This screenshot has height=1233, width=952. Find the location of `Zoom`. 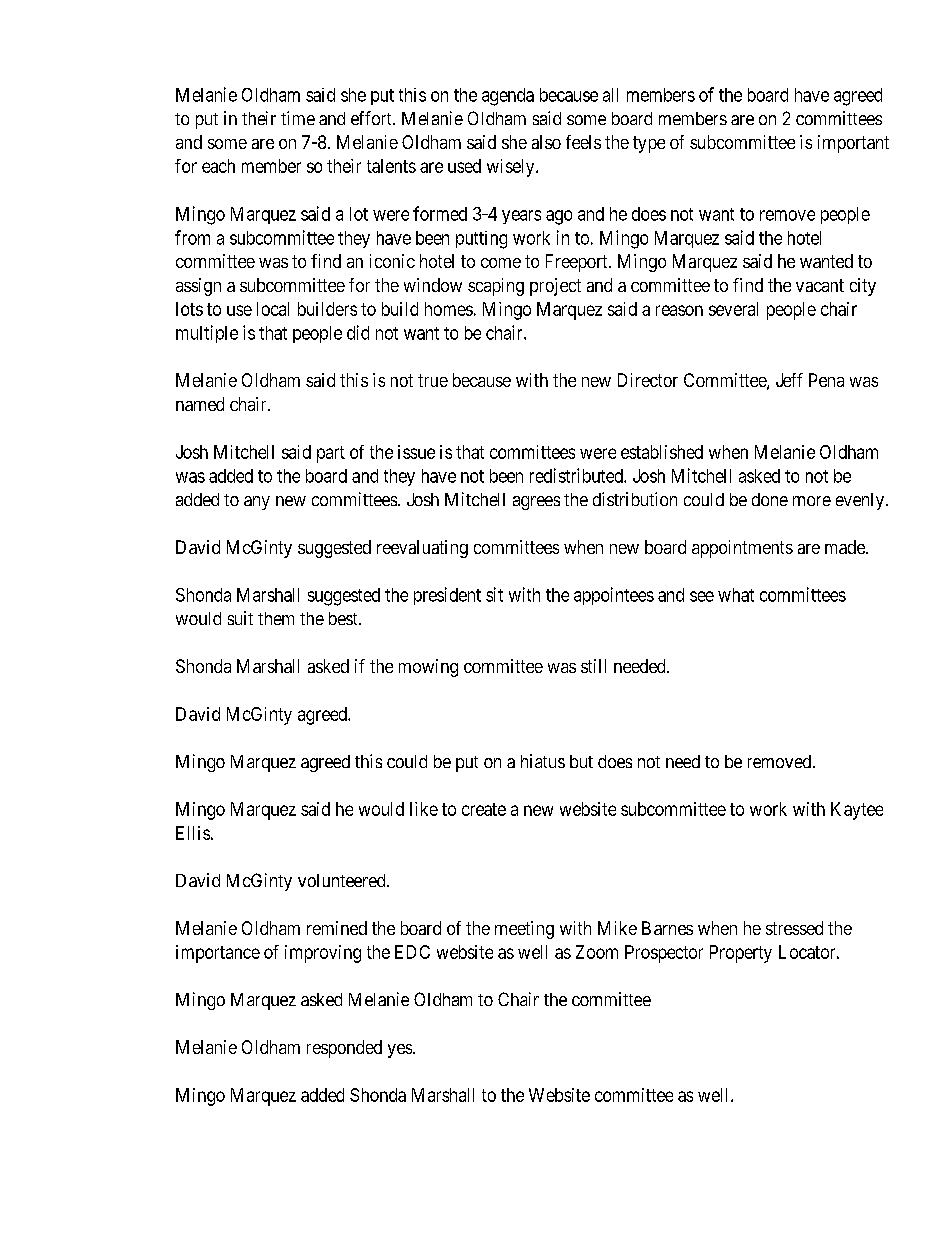

Zoom is located at coordinates (597, 952).
